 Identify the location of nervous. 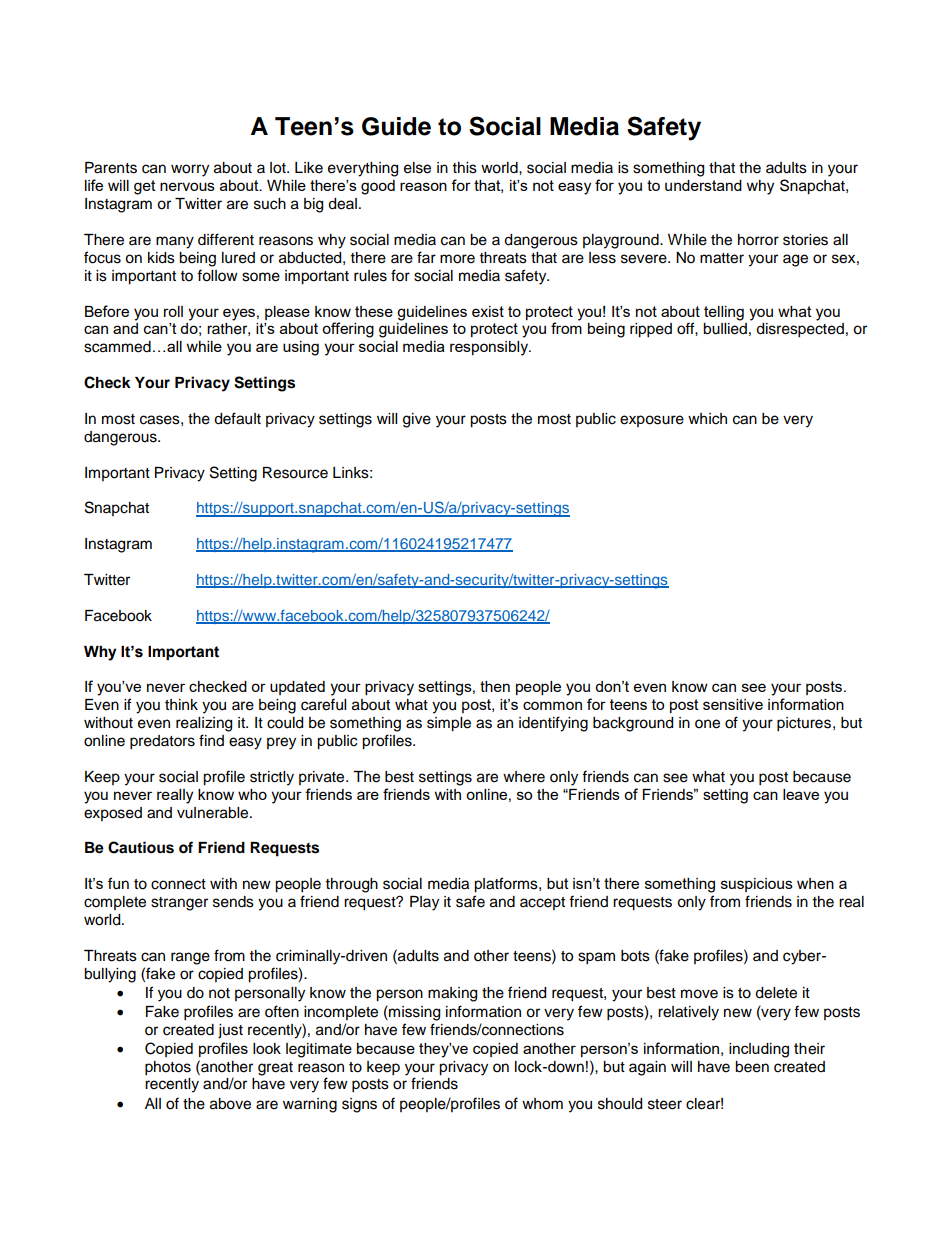
(187, 186).
